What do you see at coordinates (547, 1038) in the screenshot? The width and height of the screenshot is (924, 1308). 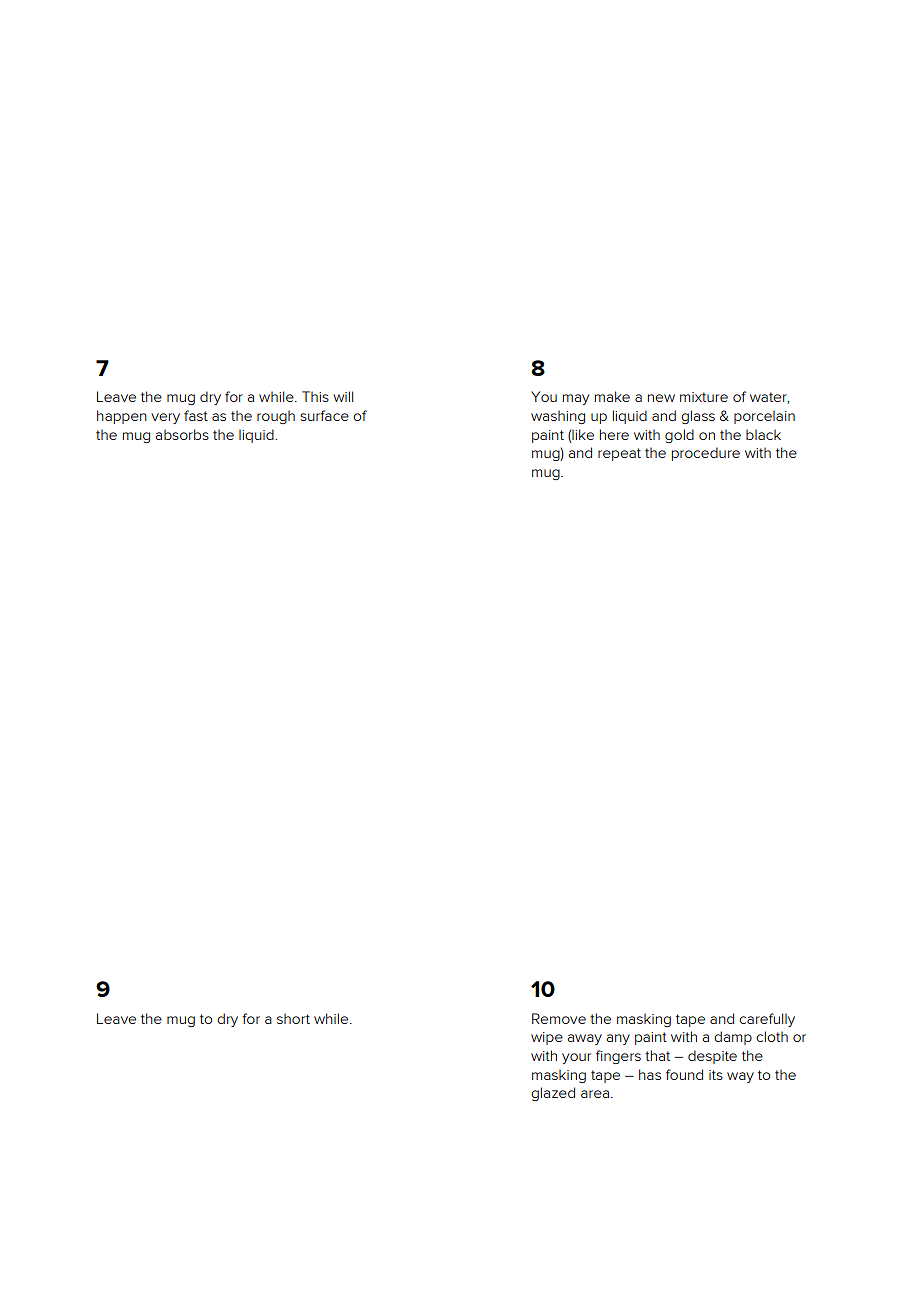 I see `wipe` at bounding box center [547, 1038].
